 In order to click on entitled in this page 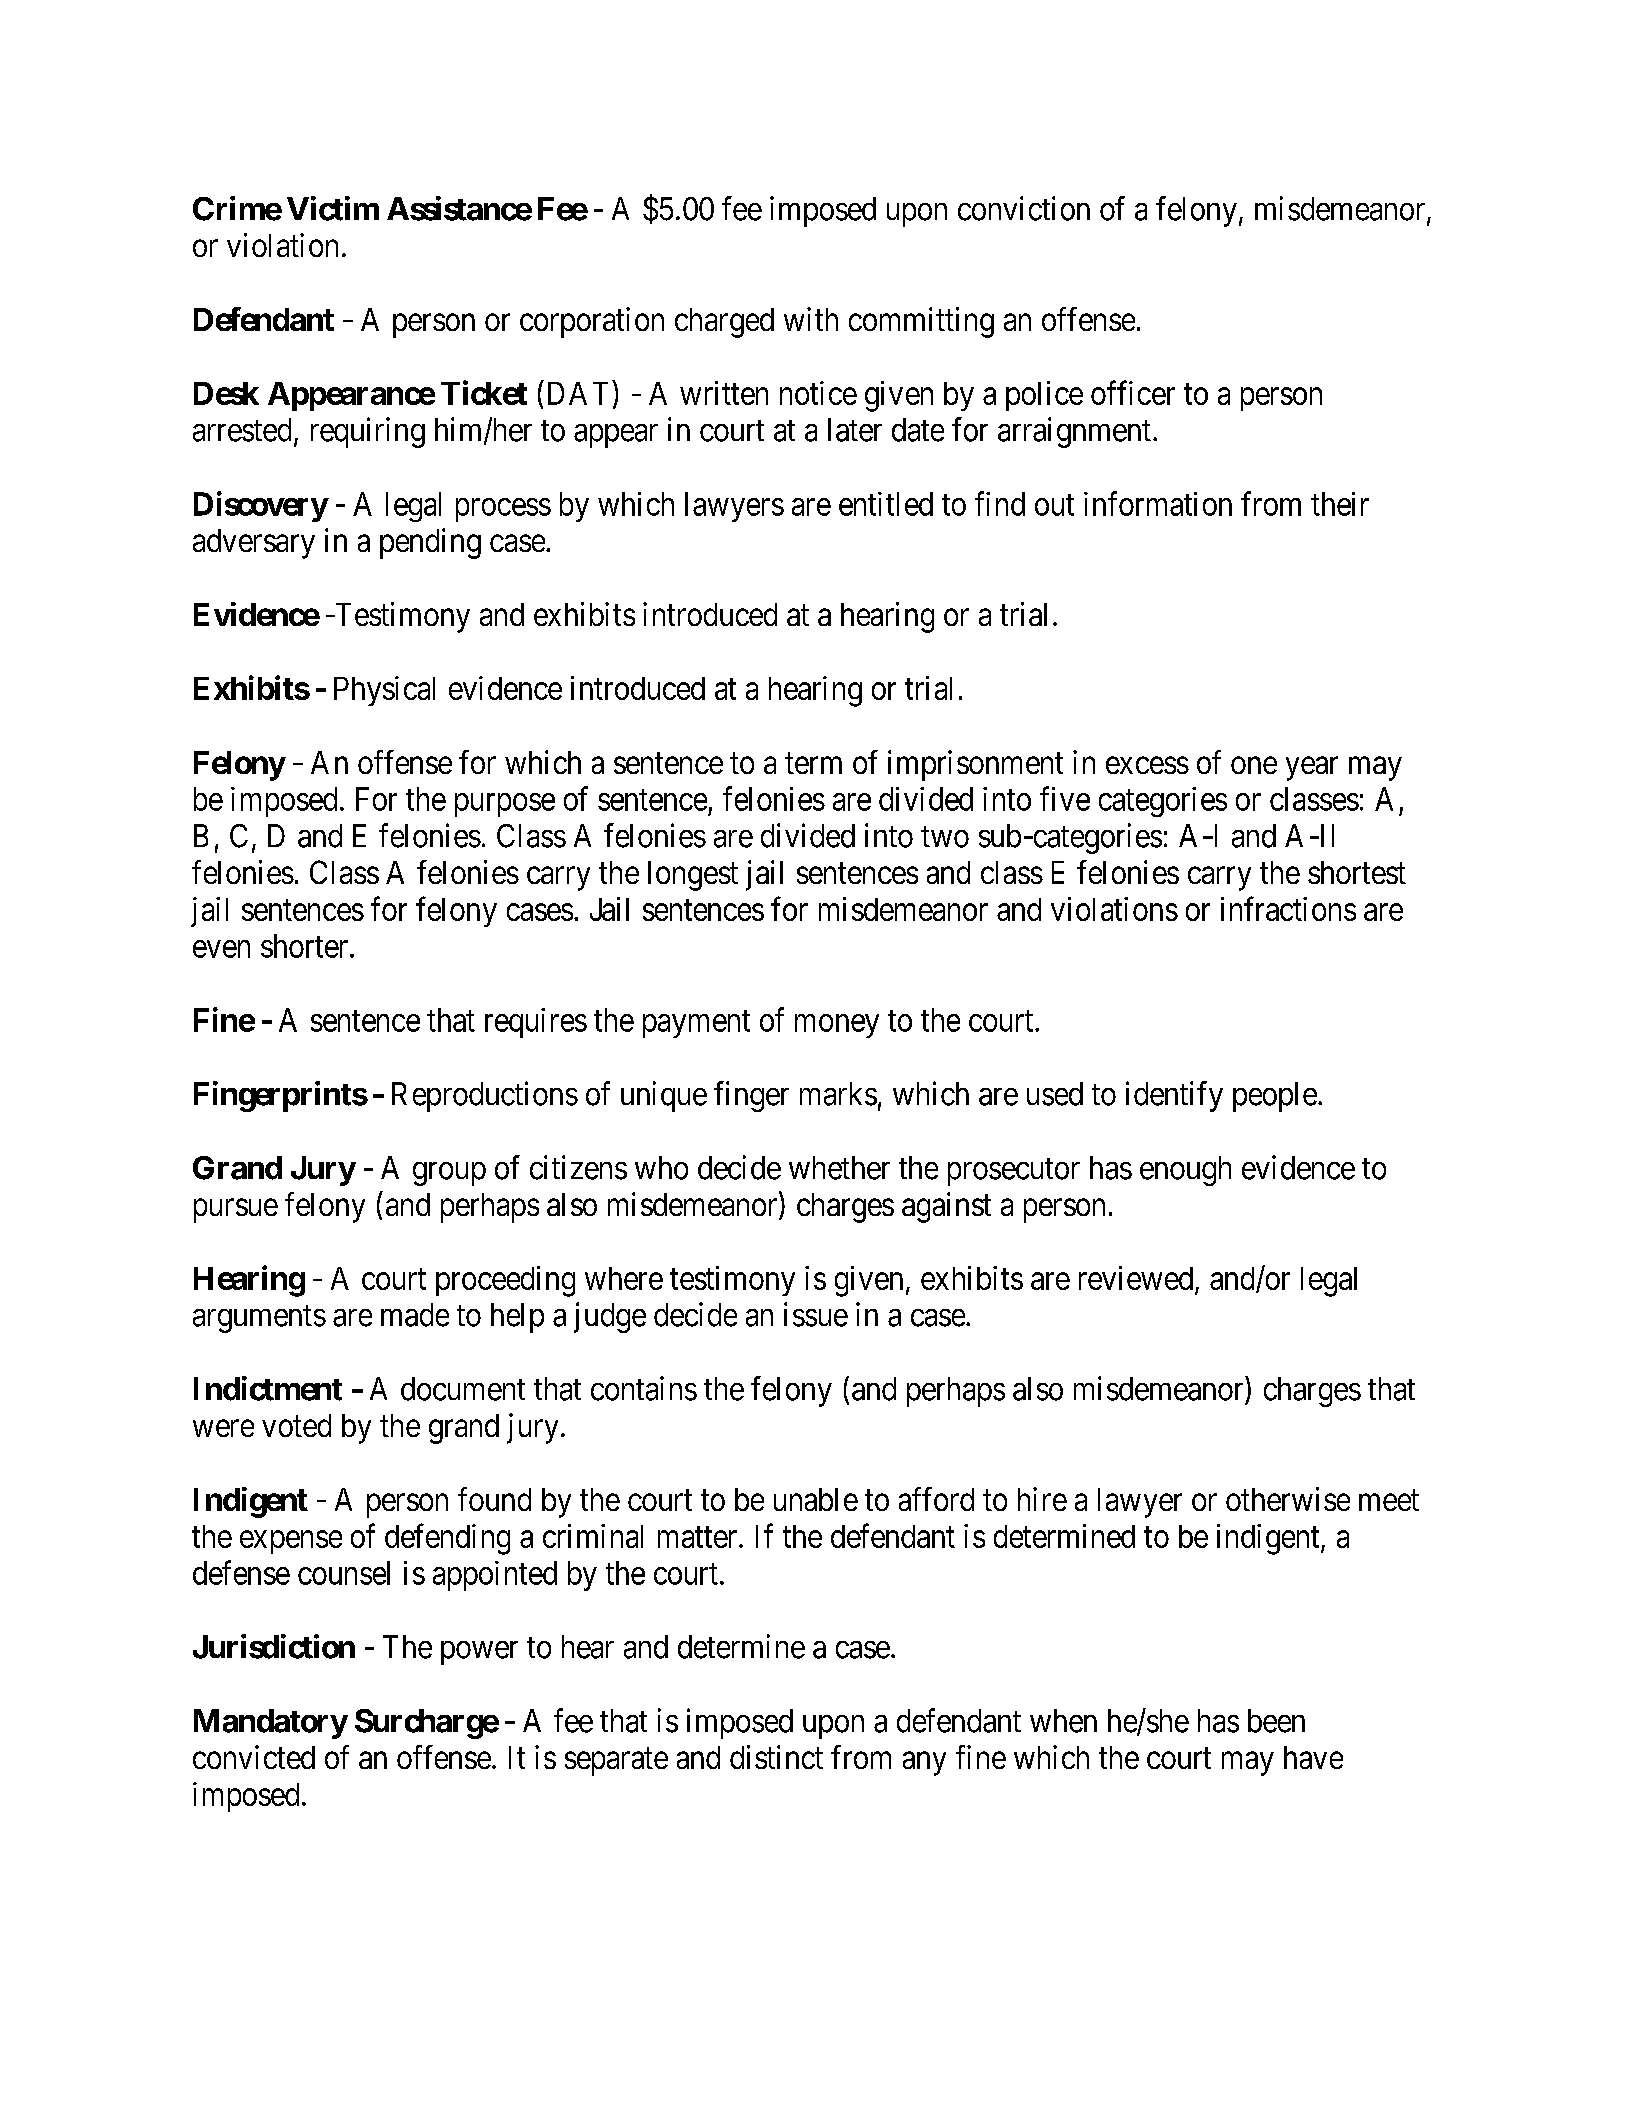, I will do `click(886, 504)`.
